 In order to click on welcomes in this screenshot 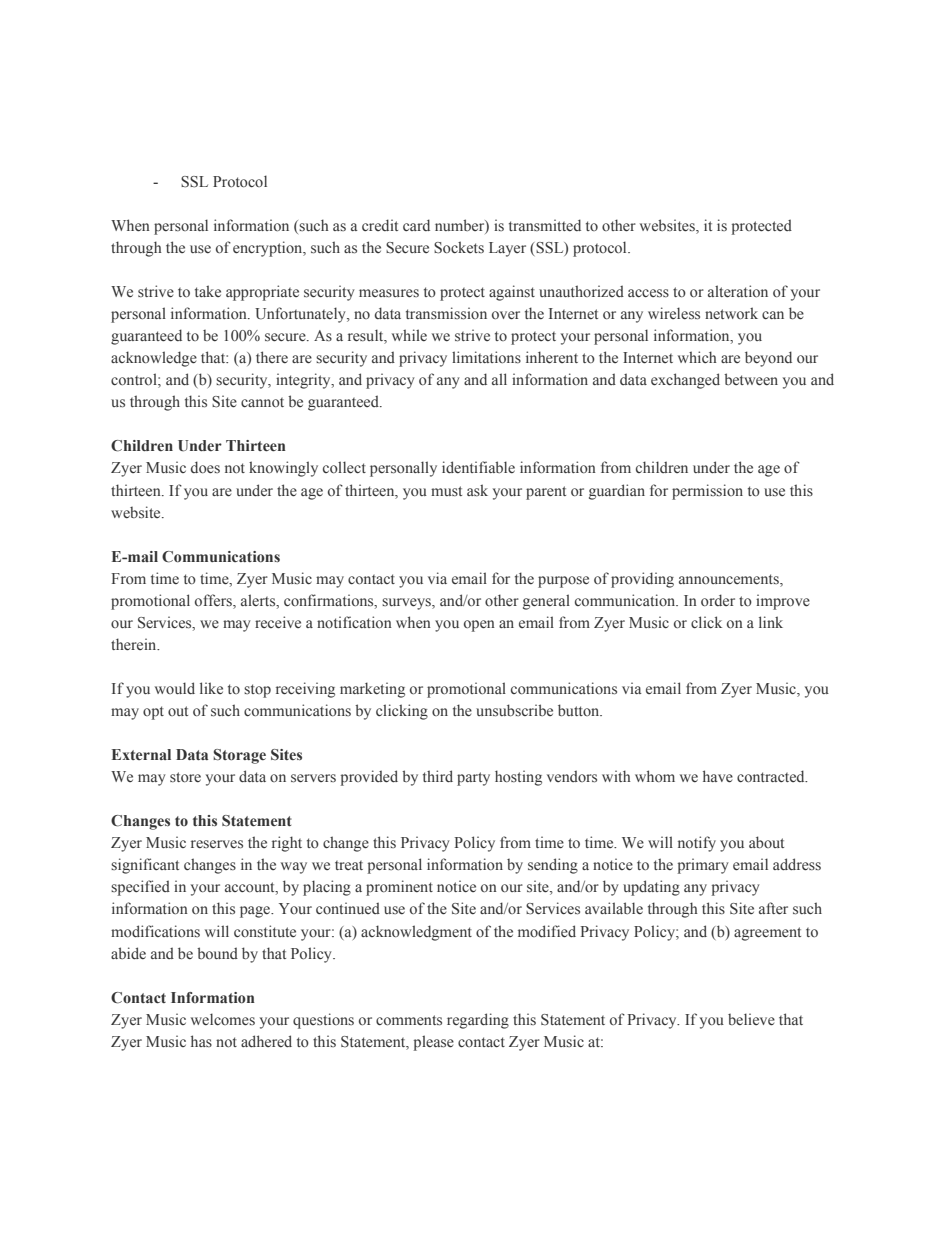, I will do `click(223, 1019)`.
